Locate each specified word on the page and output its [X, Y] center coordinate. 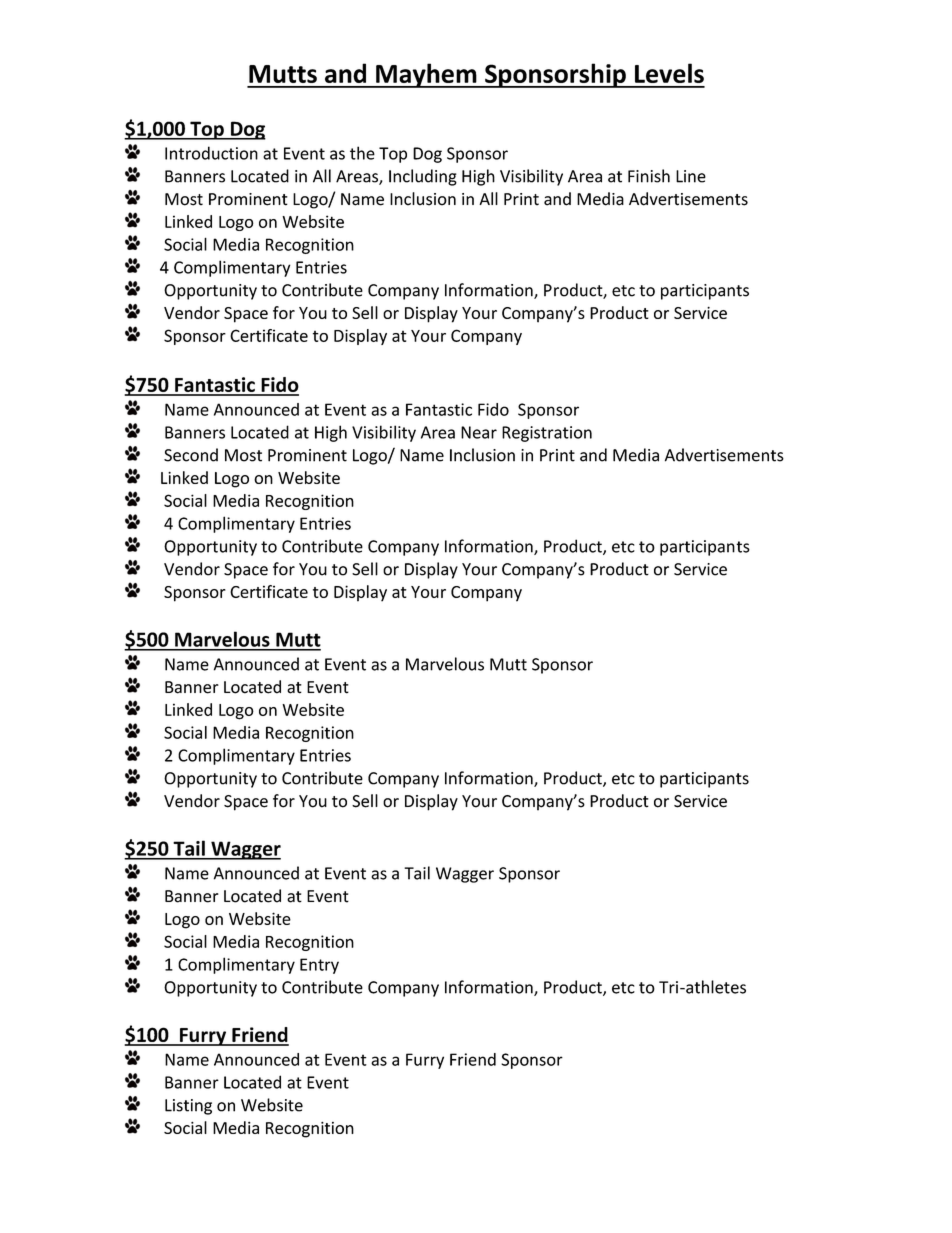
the [362, 153]
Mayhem [426, 75]
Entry [319, 966]
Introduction [211, 153]
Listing [188, 1107]
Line [691, 176]
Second [191, 455]
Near [479, 432]
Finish [649, 176]
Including [423, 177]
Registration [547, 434]
